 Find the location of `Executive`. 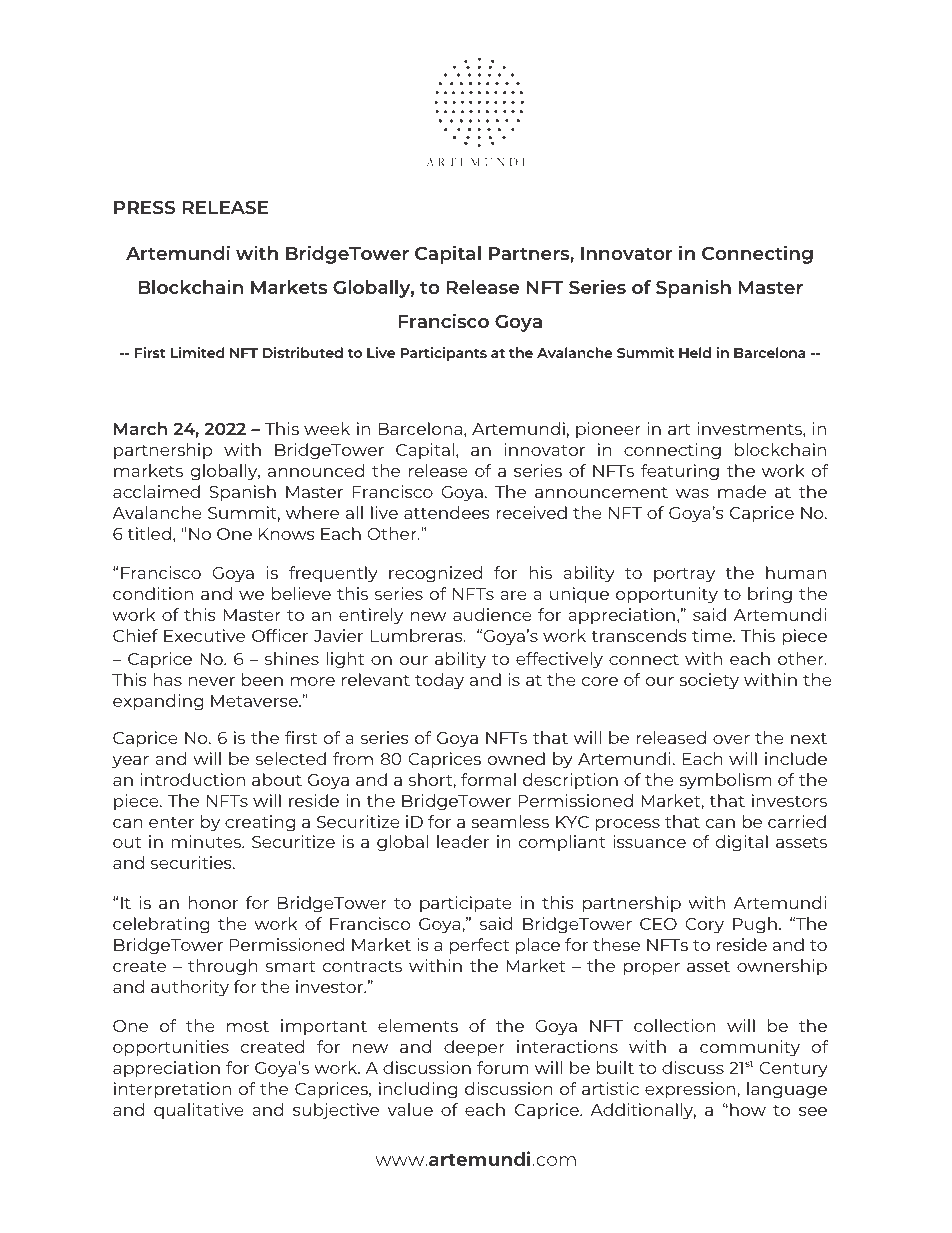

Executive is located at coordinates (204, 635).
